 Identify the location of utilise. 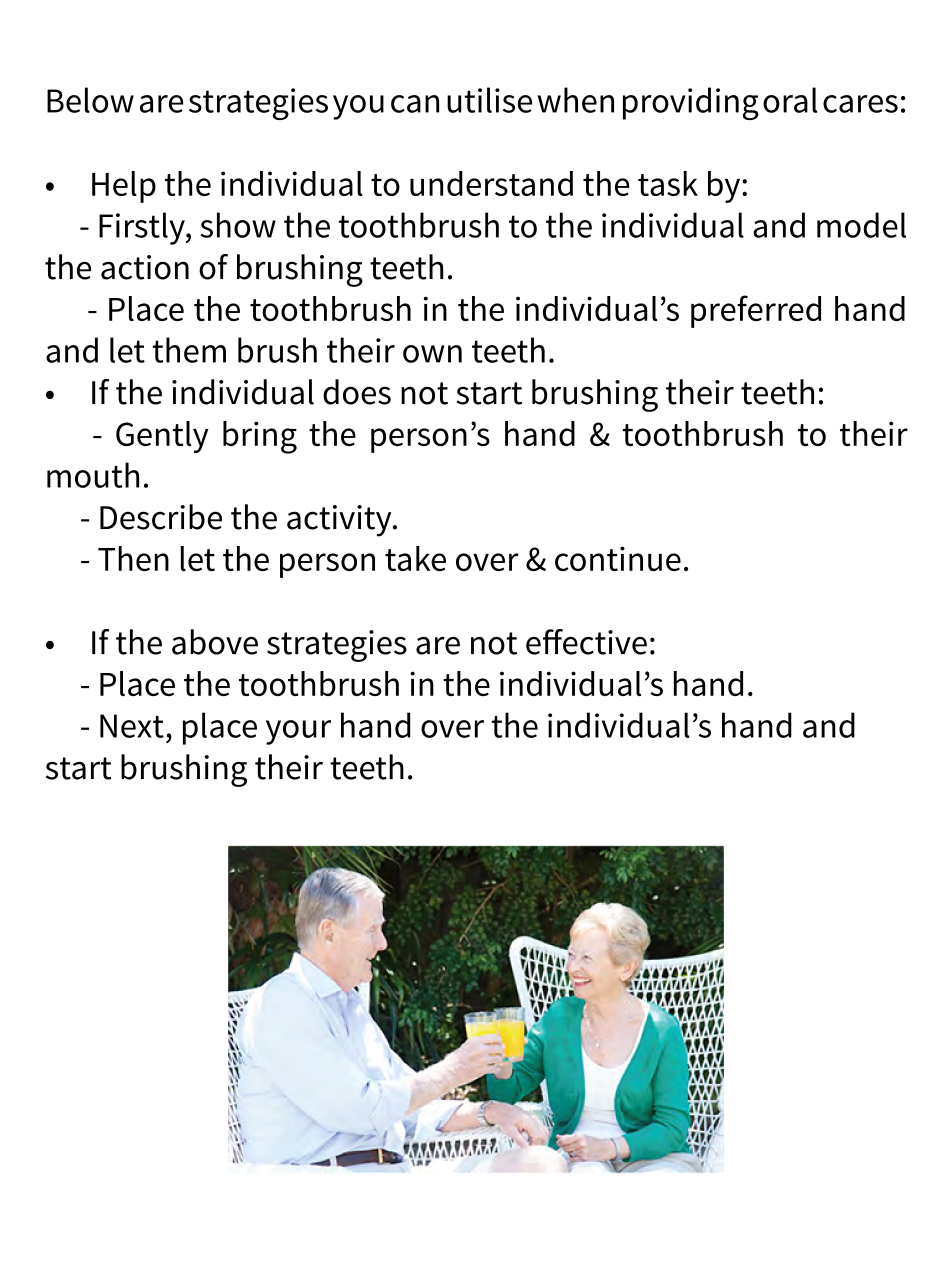
(489, 100).
